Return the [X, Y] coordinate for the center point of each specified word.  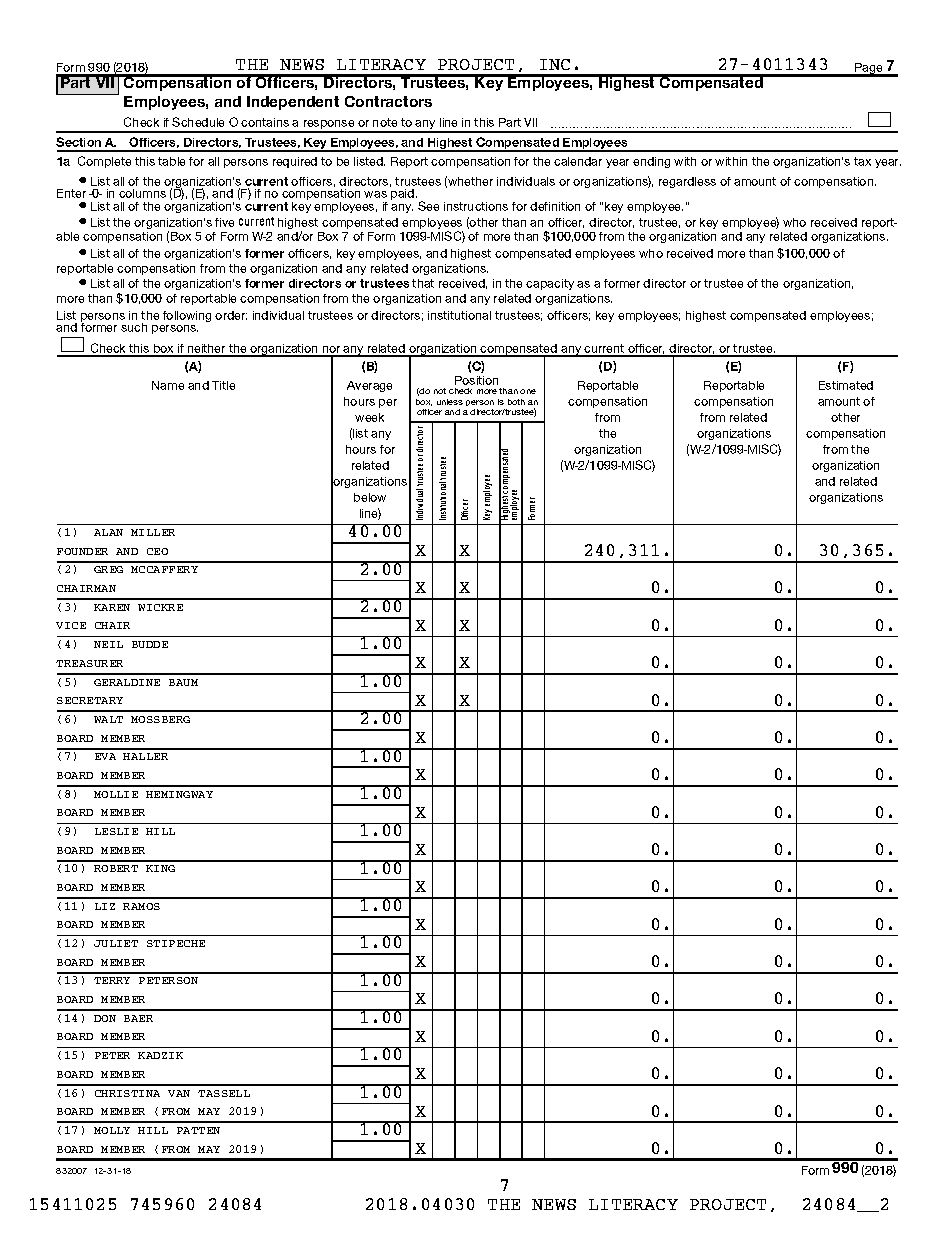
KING [160, 868]
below [370, 497]
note [385, 122]
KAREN [112, 607]
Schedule [198, 122]
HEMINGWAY [179, 794]
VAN [179, 1093]
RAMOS [141, 906]
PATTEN [198, 1130]
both [516, 402]
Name [168, 385]
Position [476, 380]
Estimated [846, 385]
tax [862, 161]
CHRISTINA [127, 1093]
